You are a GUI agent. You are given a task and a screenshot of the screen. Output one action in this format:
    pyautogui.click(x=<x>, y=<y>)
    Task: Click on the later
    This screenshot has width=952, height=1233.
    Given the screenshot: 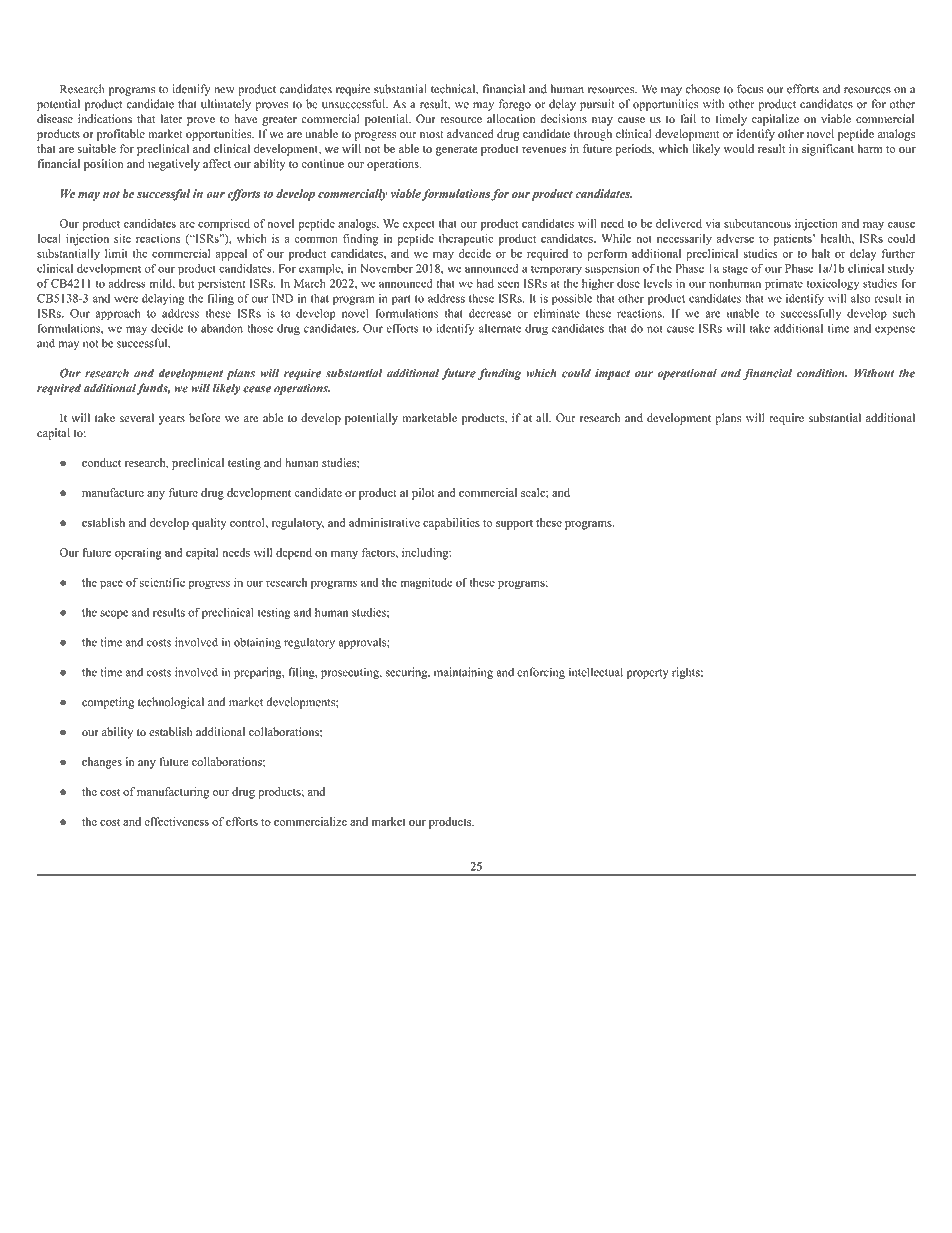 What is the action you would take?
    pyautogui.click(x=172, y=119)
